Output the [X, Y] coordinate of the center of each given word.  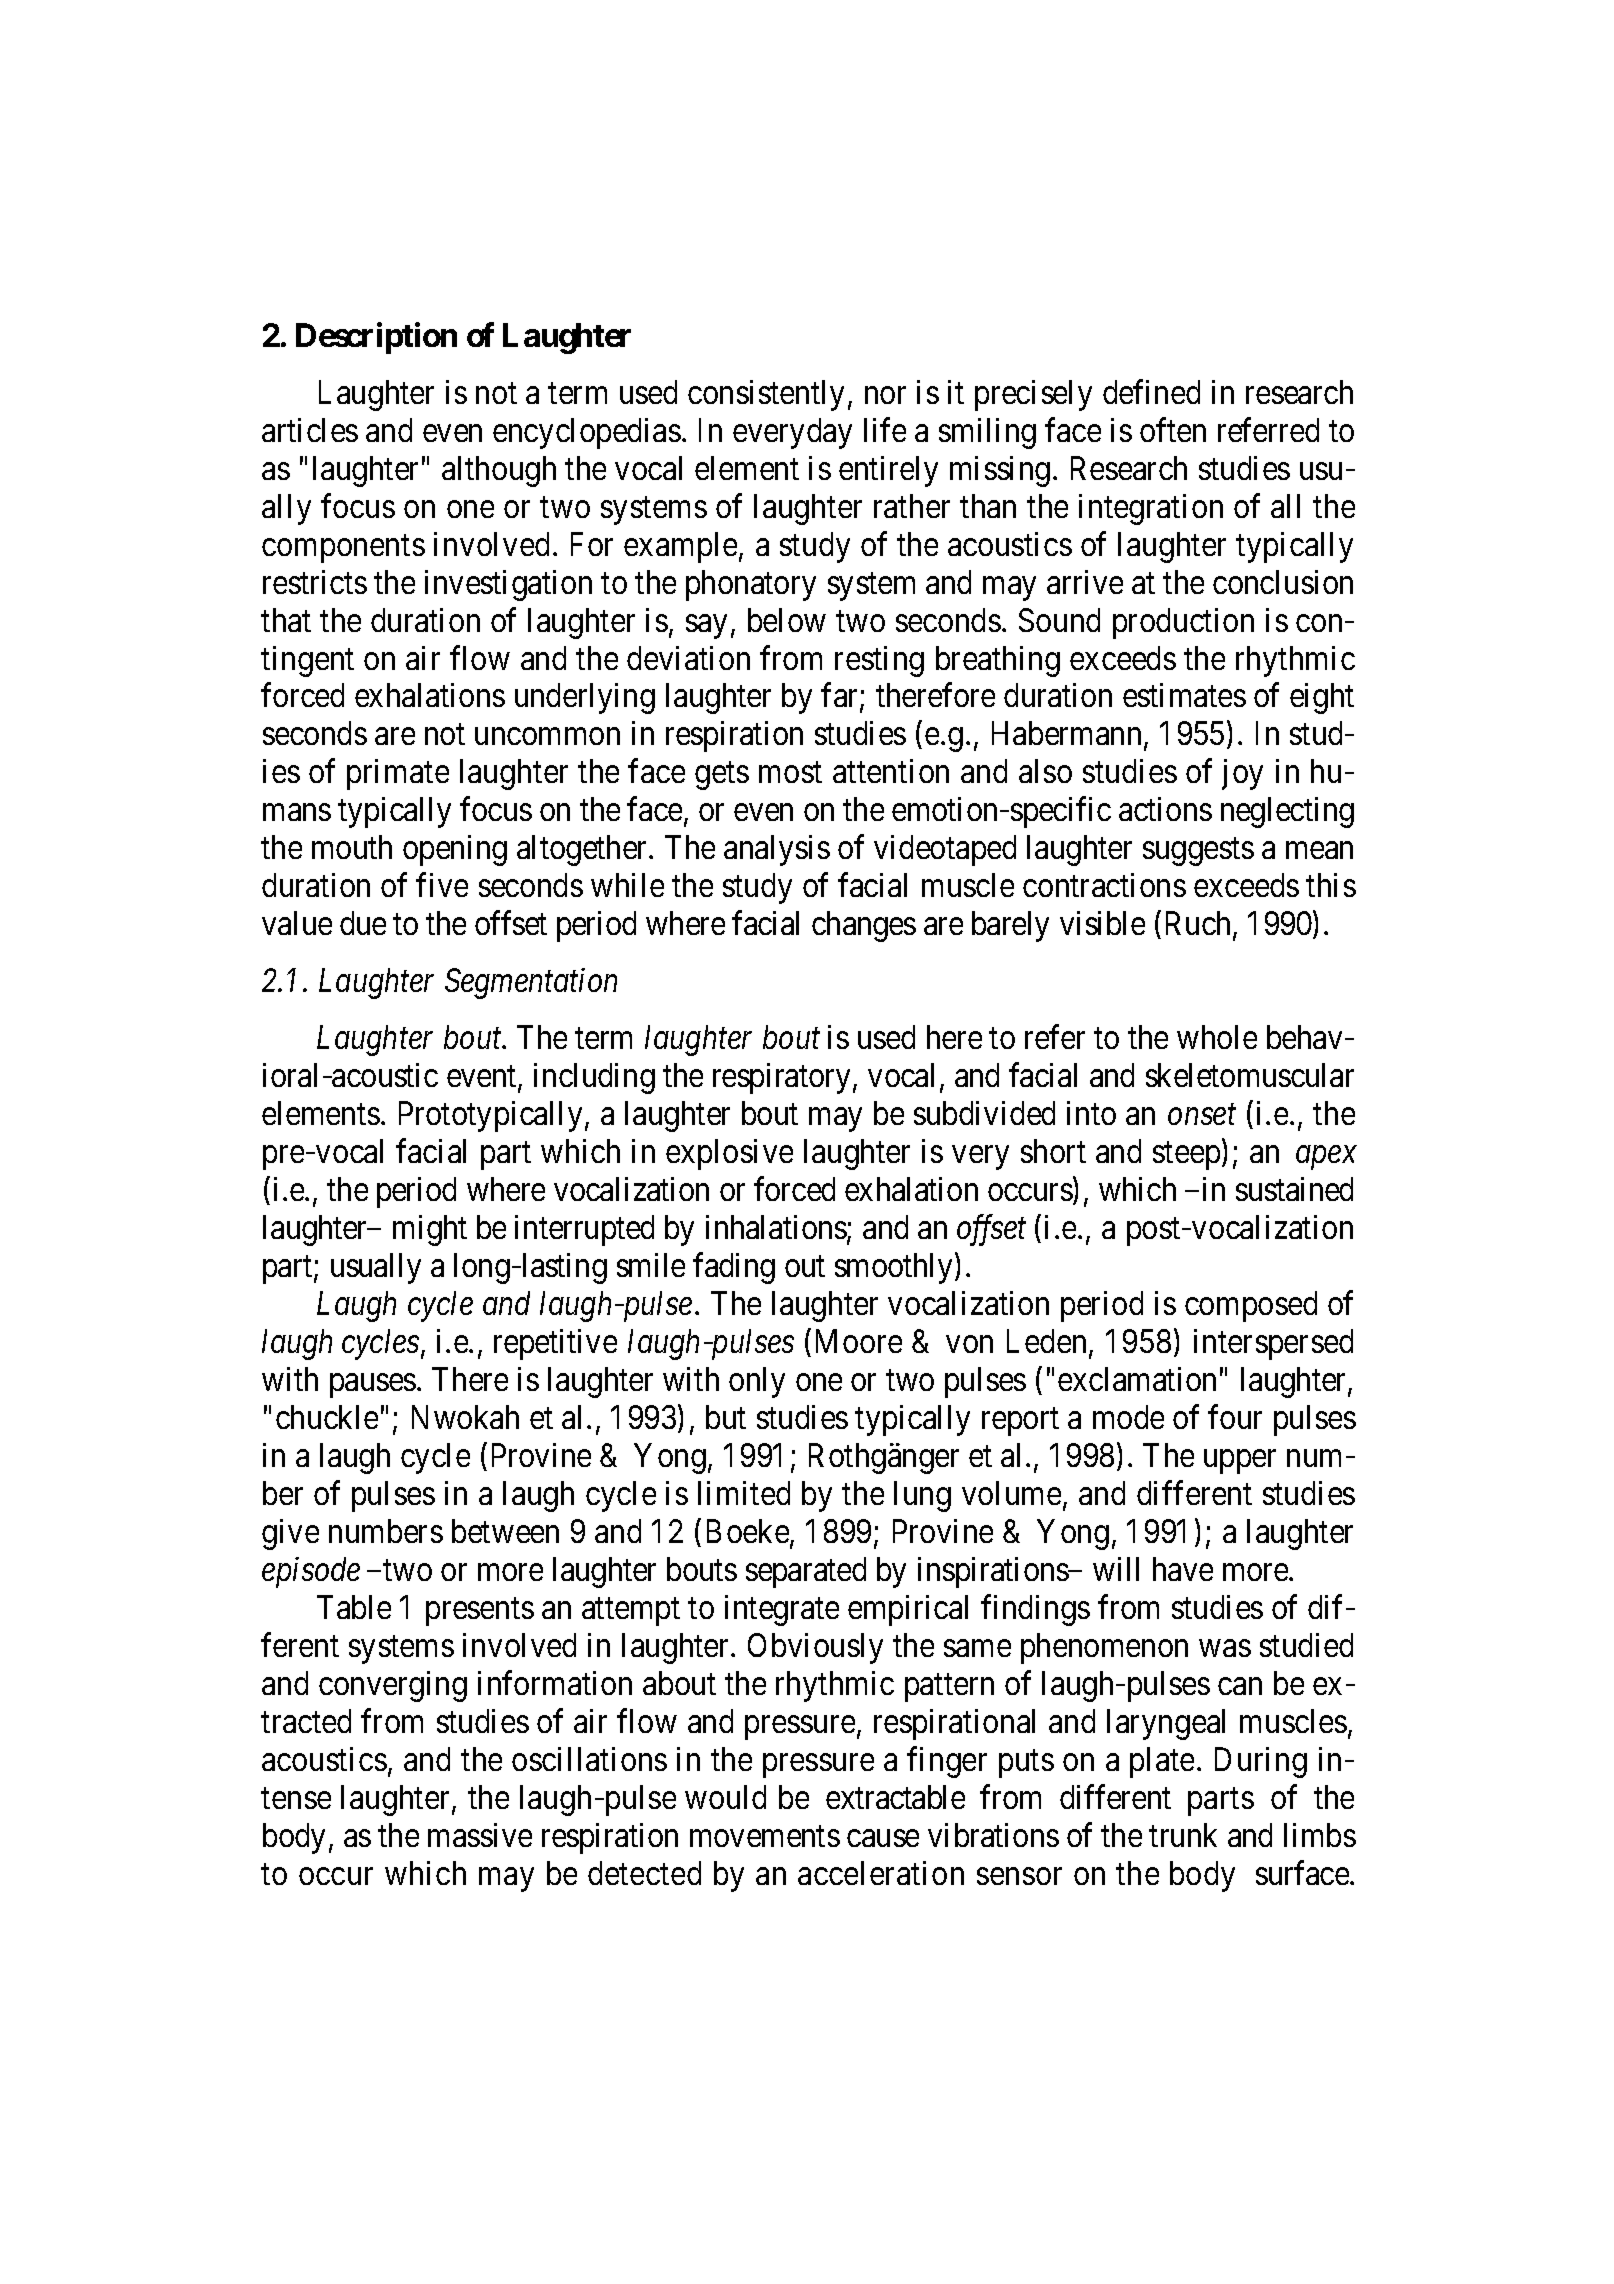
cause [883, 1838]
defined [1151, 391]
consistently [766, 395]
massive [480, 1835]
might [430, 1230]
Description [376, 338]
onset [1202, 1115]
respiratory [781, 1078]
